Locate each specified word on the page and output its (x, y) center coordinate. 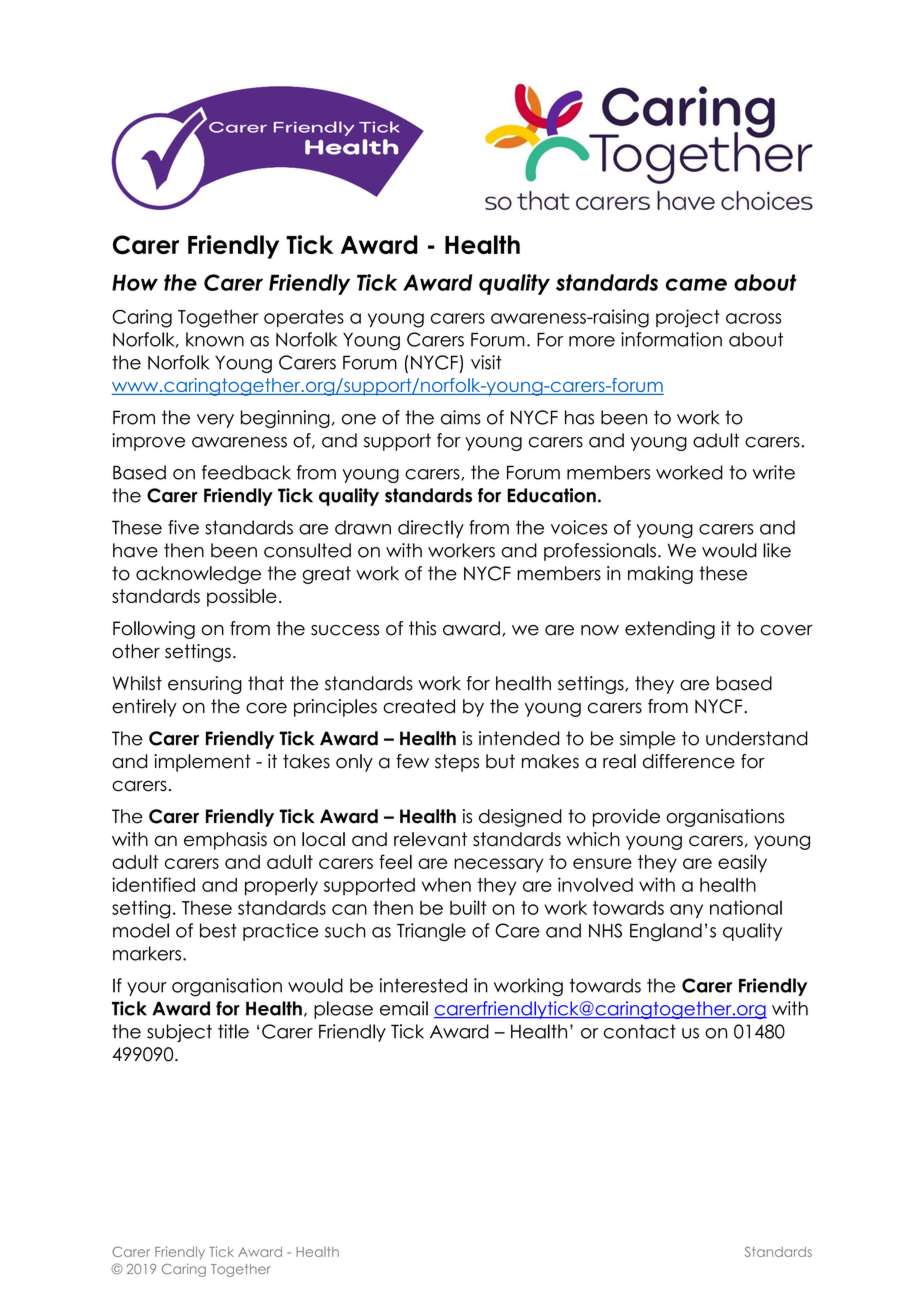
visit (486, 362)
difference (689, 761)
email (404, 1008)
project (688, 318)
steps (457, 763)
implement (202, 763)
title (233, 1031)
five (183, 527)
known (215, 339)
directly (431, 529)
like (777, 550)
